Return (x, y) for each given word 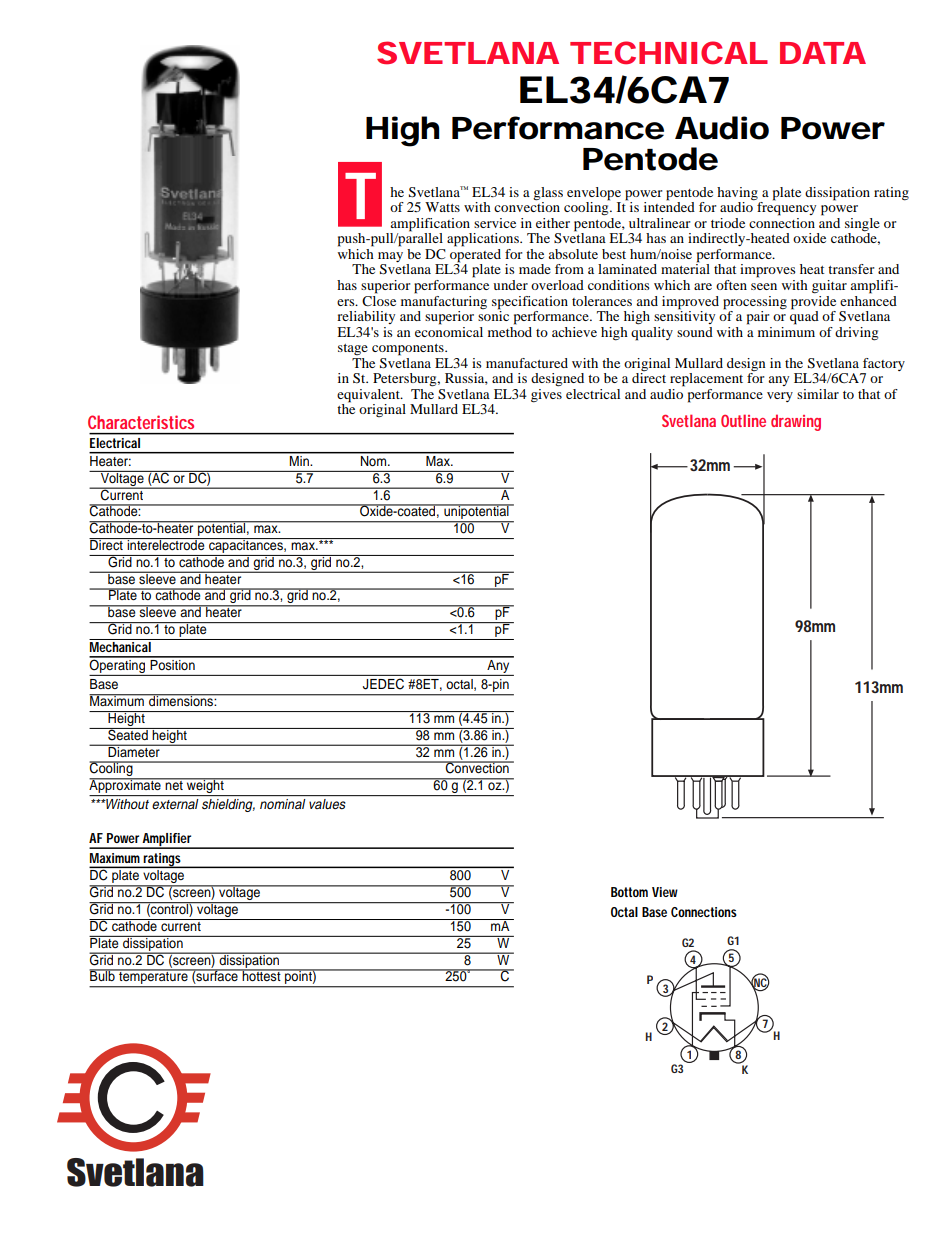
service (495, 223)
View (665, 892)
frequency (786, 208)
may (390, 258)
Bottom (629, 892)
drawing (796, 422)
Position (172, 663)
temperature (153, 978)
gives (546, 394)
